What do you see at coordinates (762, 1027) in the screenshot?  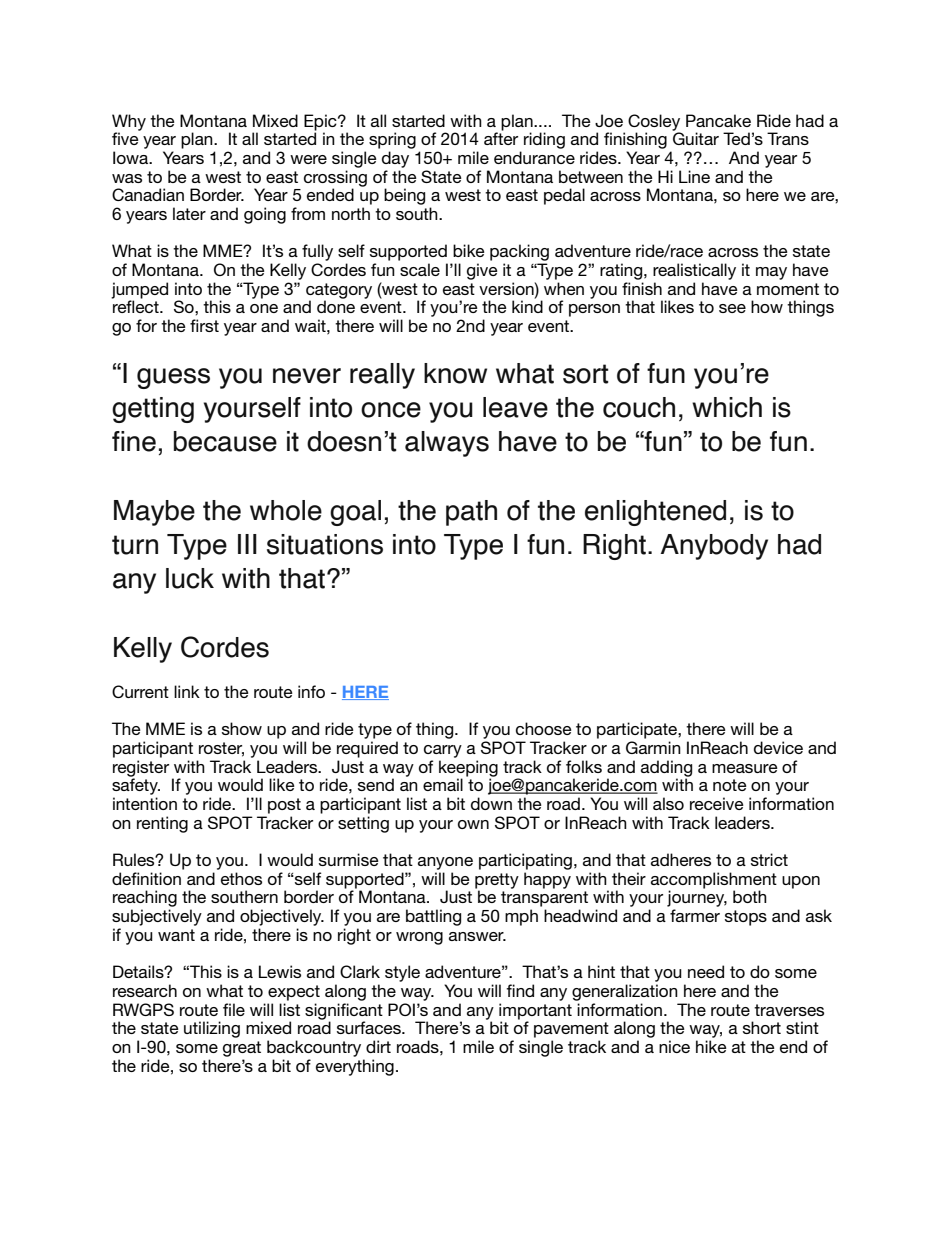 I see `short` at bounding box center [762, 1027].
